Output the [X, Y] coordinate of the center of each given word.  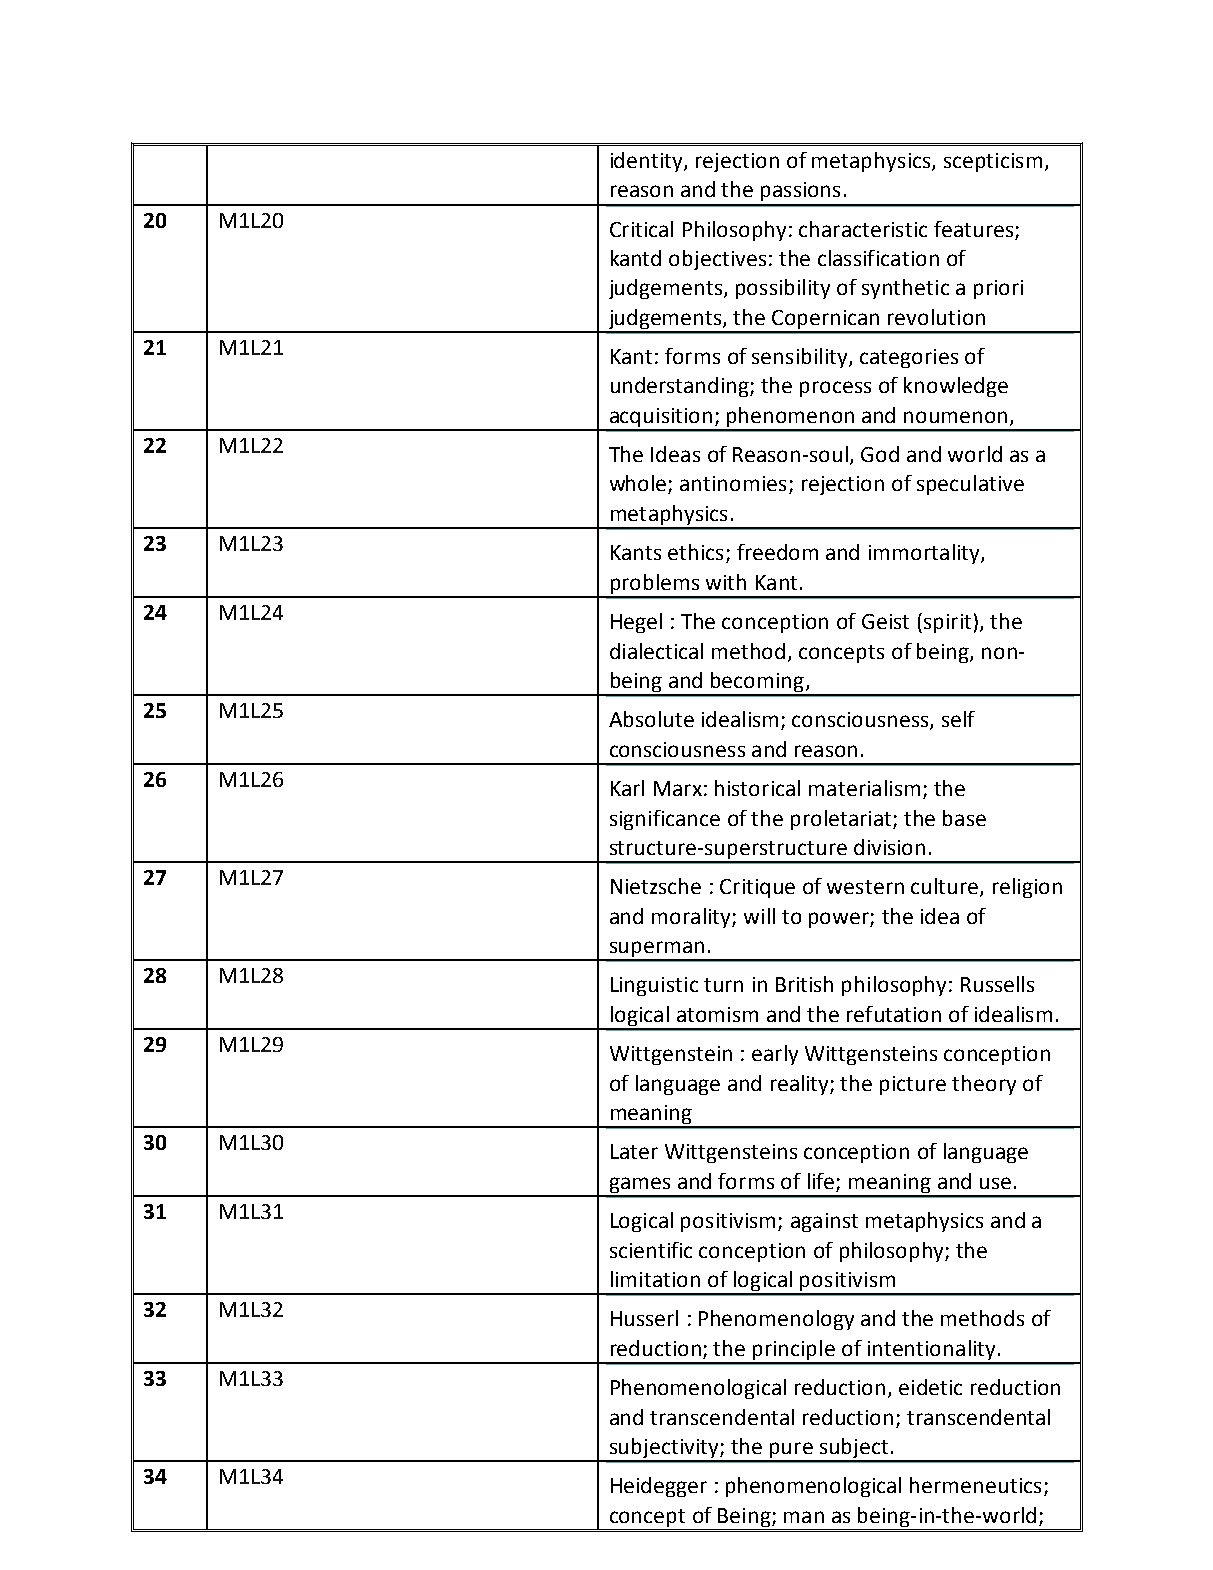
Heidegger [659, 1487]
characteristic [863, 229]
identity [648, 162]
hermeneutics [975, 1485]
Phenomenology [776, 1320]
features [975, 230]
